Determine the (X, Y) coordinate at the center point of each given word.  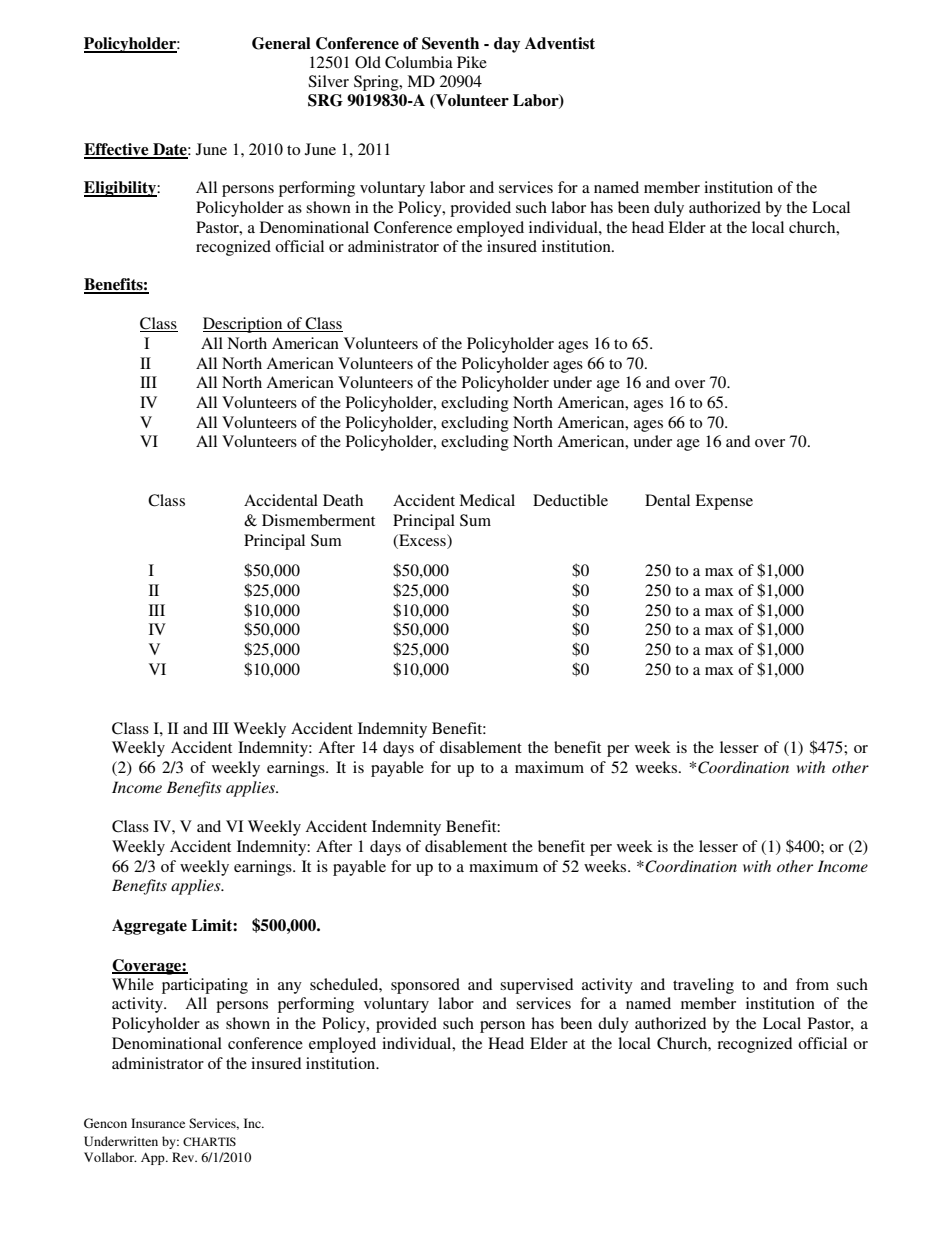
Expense (724, 502)
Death (343, 500)
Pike (472, 62)
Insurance (158, 1123)
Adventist (560, 43)
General (281, 43)
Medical (487, 500)
